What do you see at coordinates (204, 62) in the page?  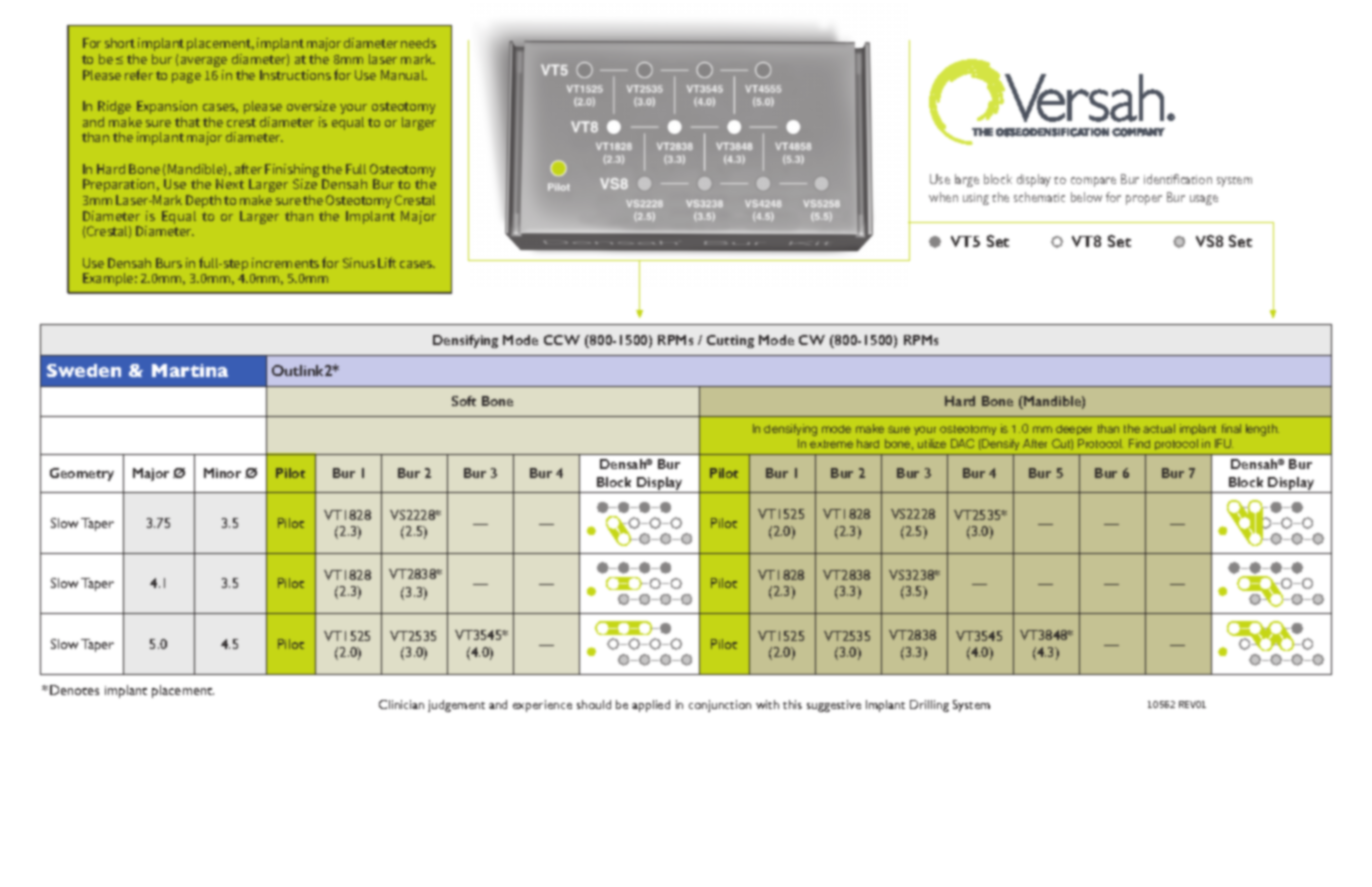 I see `average` at bounding box center [204, 62].
